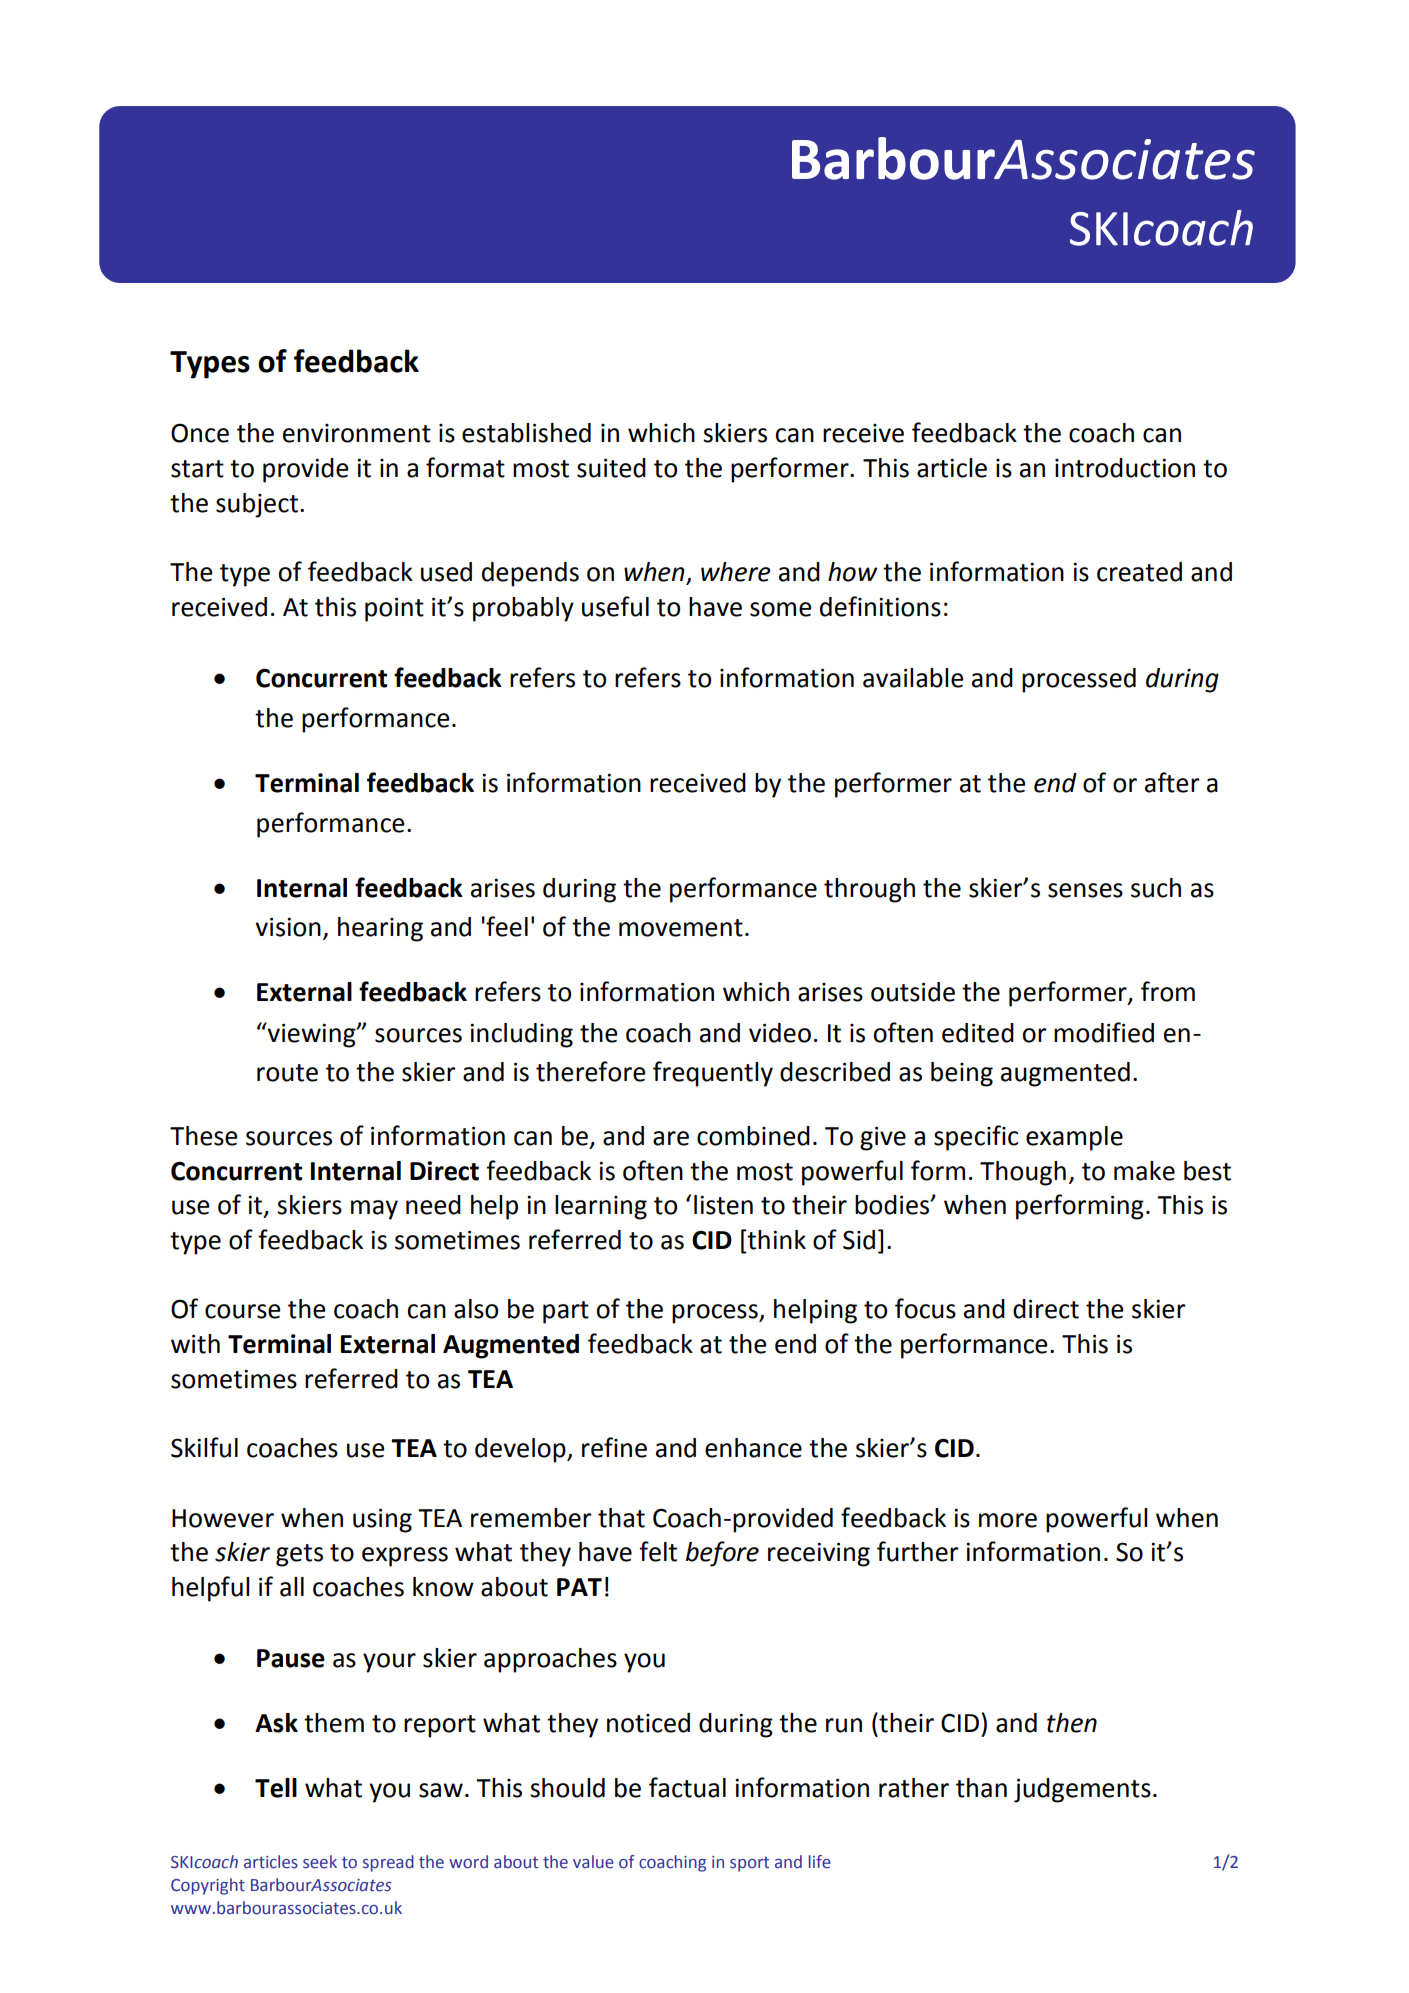 This screenshot has width=1409, height=1993. What do you see at coordinates (320, 1862) in the screenshot?
I see `seek` at bounding box center [320, 1862].
